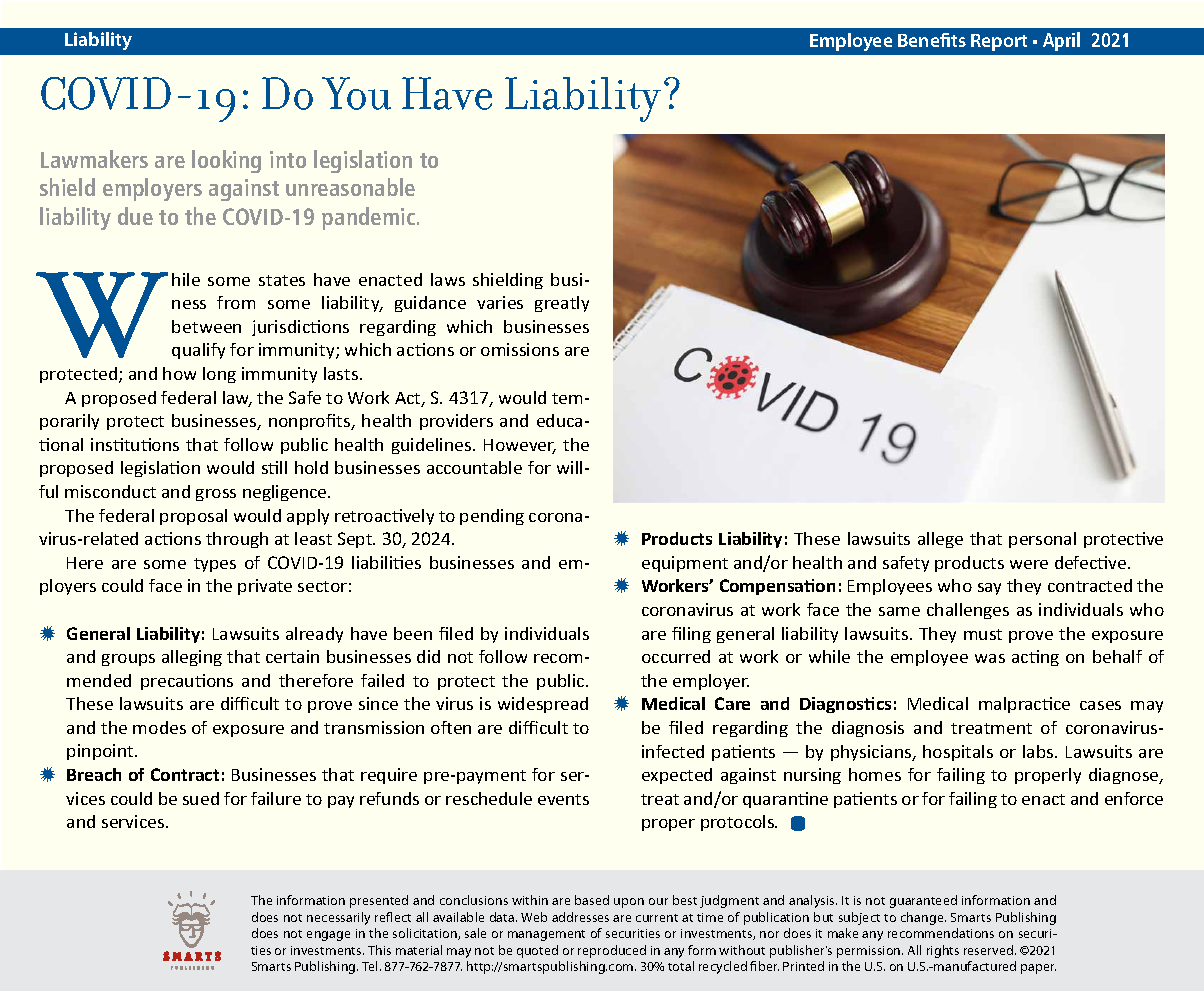 The height and width of the page is (991, 1204). Describe the element at coordinates (612, 951) in the page. I see `reproduced` at that location.
